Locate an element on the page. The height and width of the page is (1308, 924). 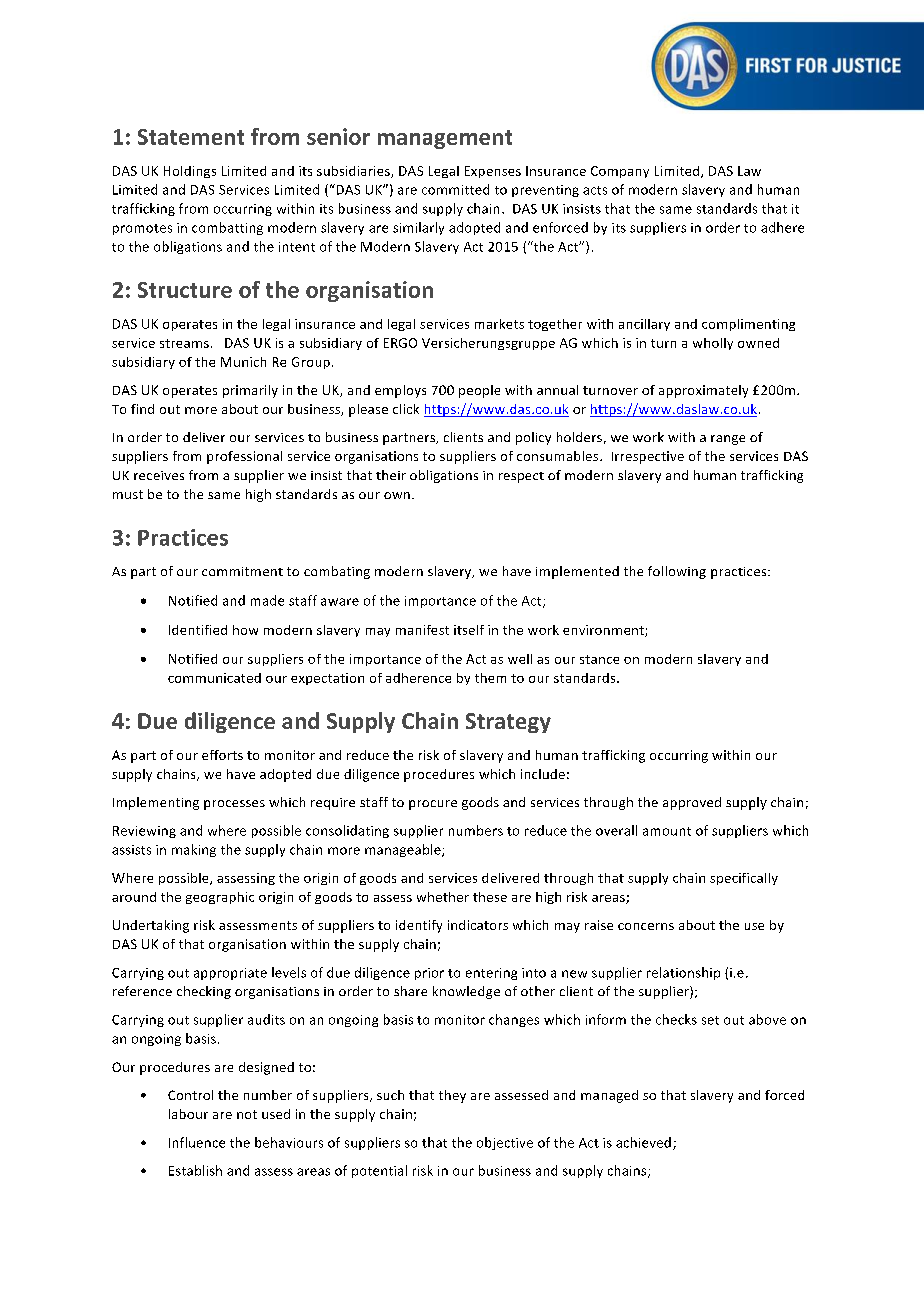
Holdings is located at coordinates (190, 172).
